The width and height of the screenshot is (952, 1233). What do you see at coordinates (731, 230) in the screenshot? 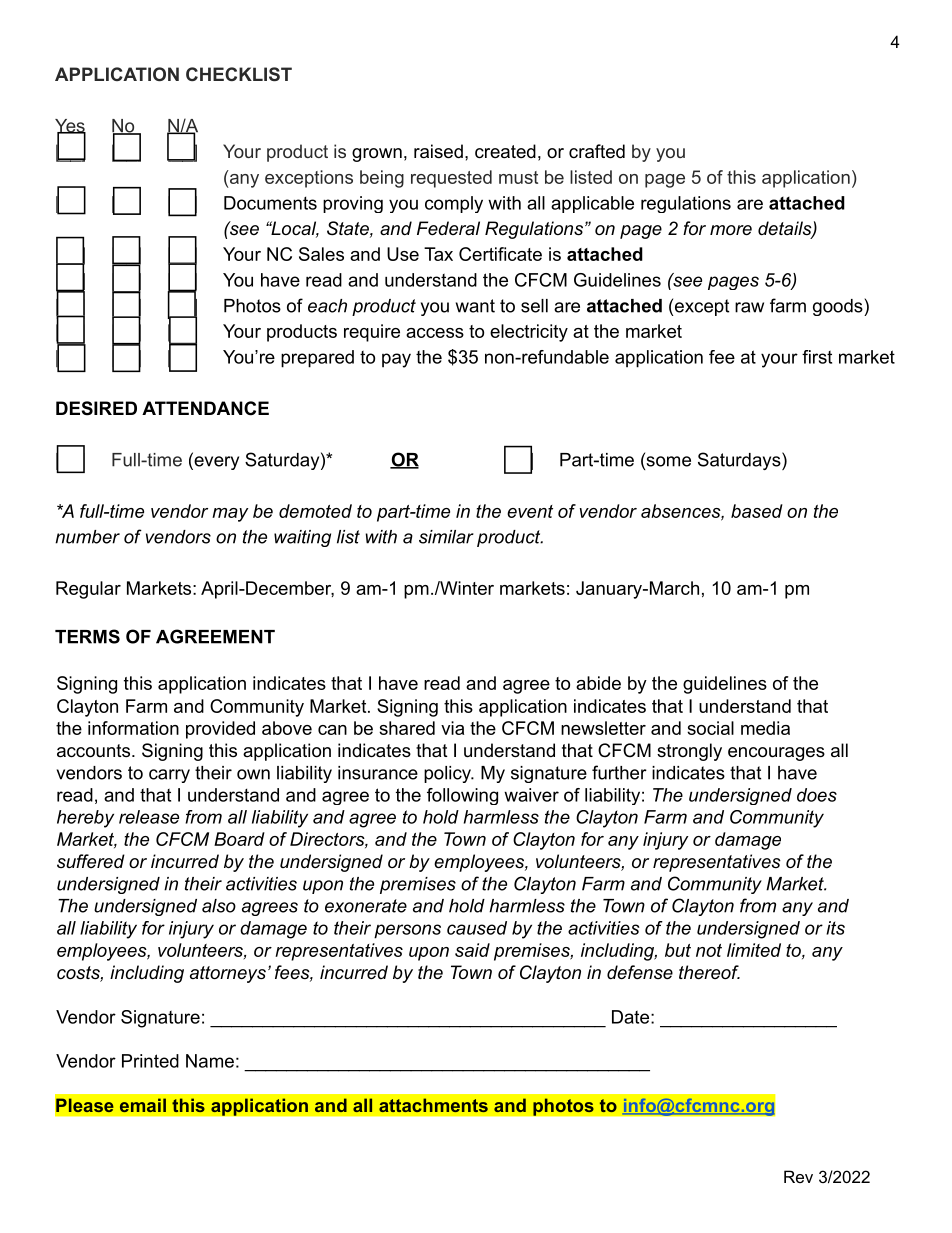
I see `more` at bounding box center [731, 230].
